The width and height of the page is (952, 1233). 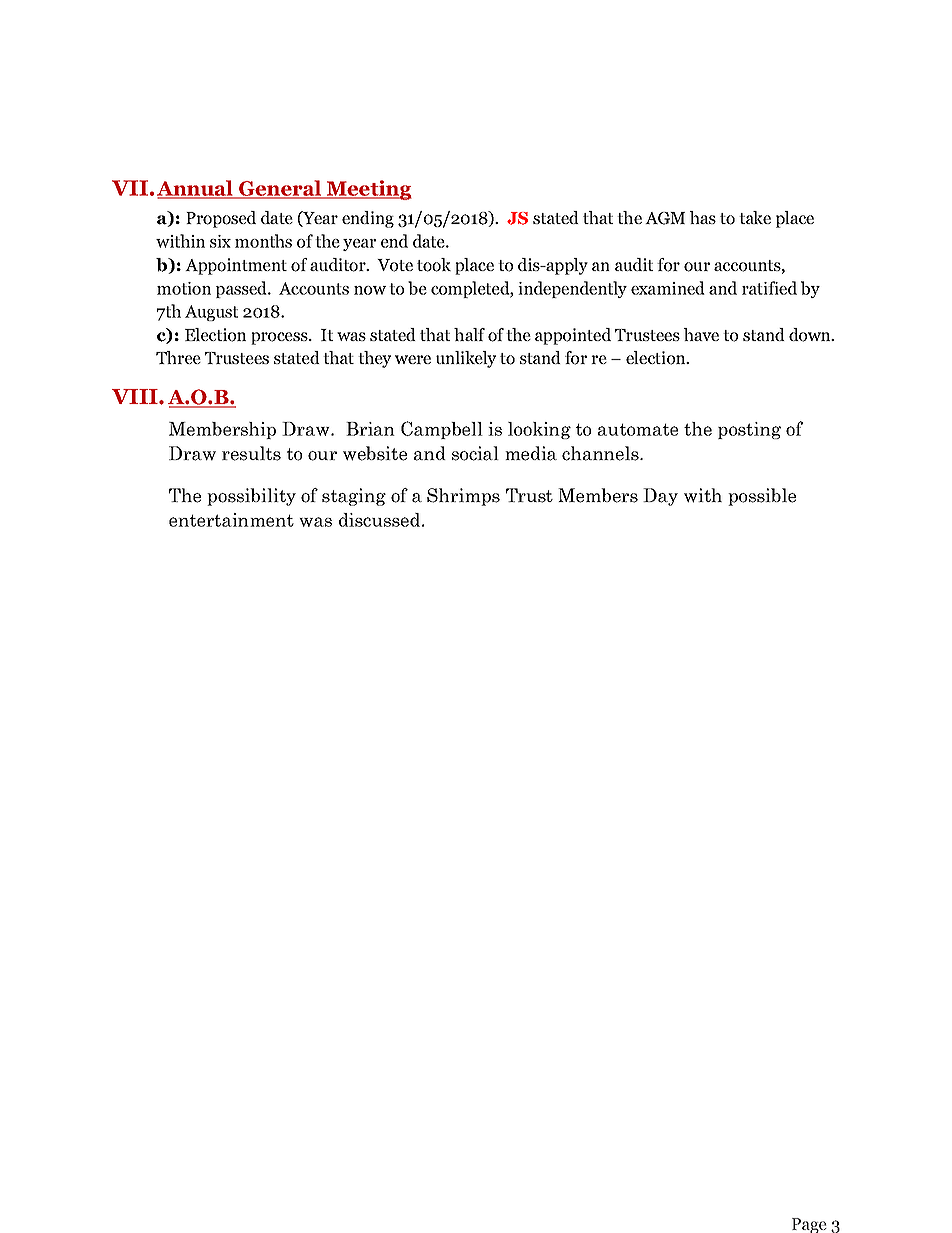 What do you see at coordinates (251, 497) in the page?
I see `possibility` at bounding box center [251, 497].
